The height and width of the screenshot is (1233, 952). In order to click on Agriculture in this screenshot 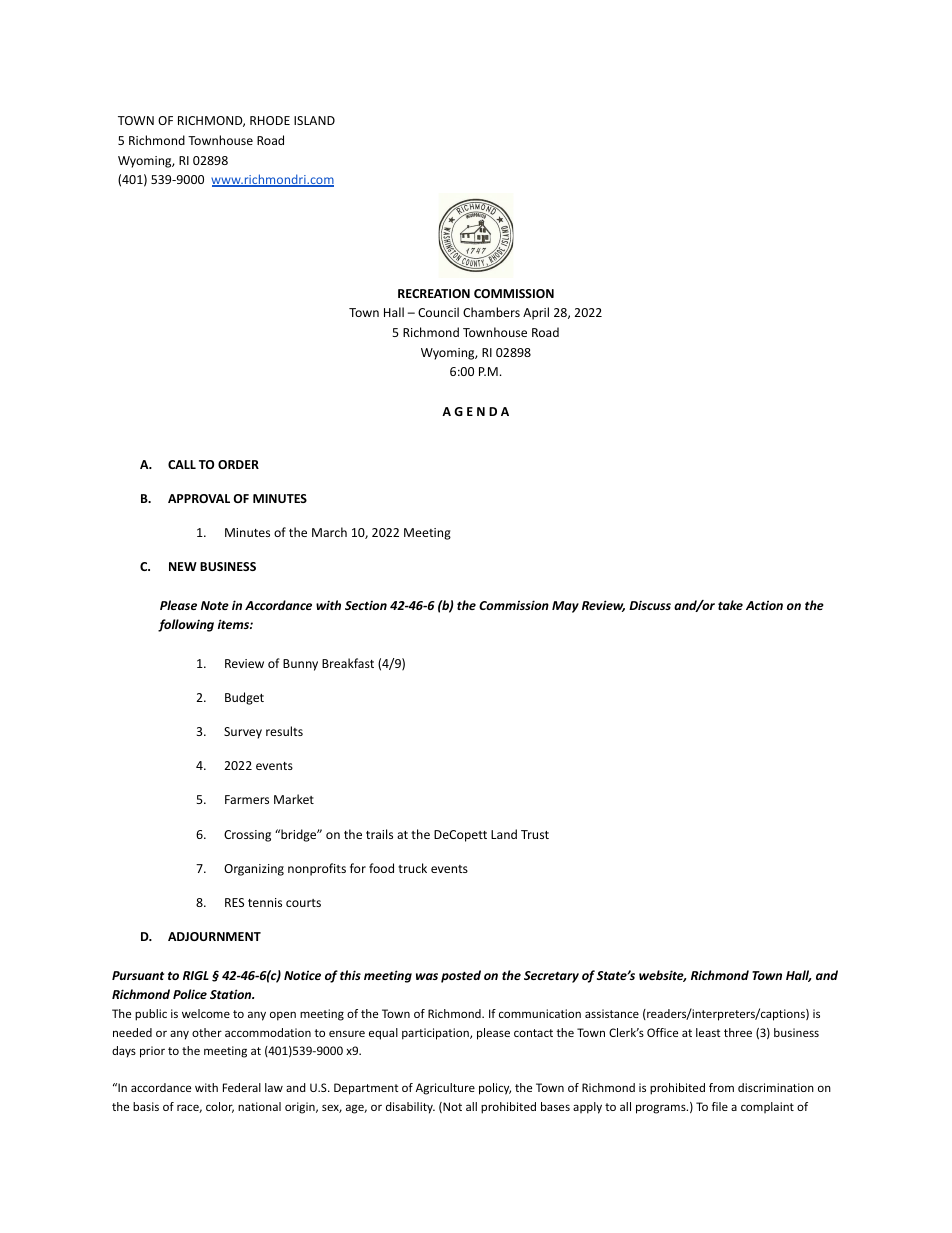, I will do `click(445, 1089)`.
